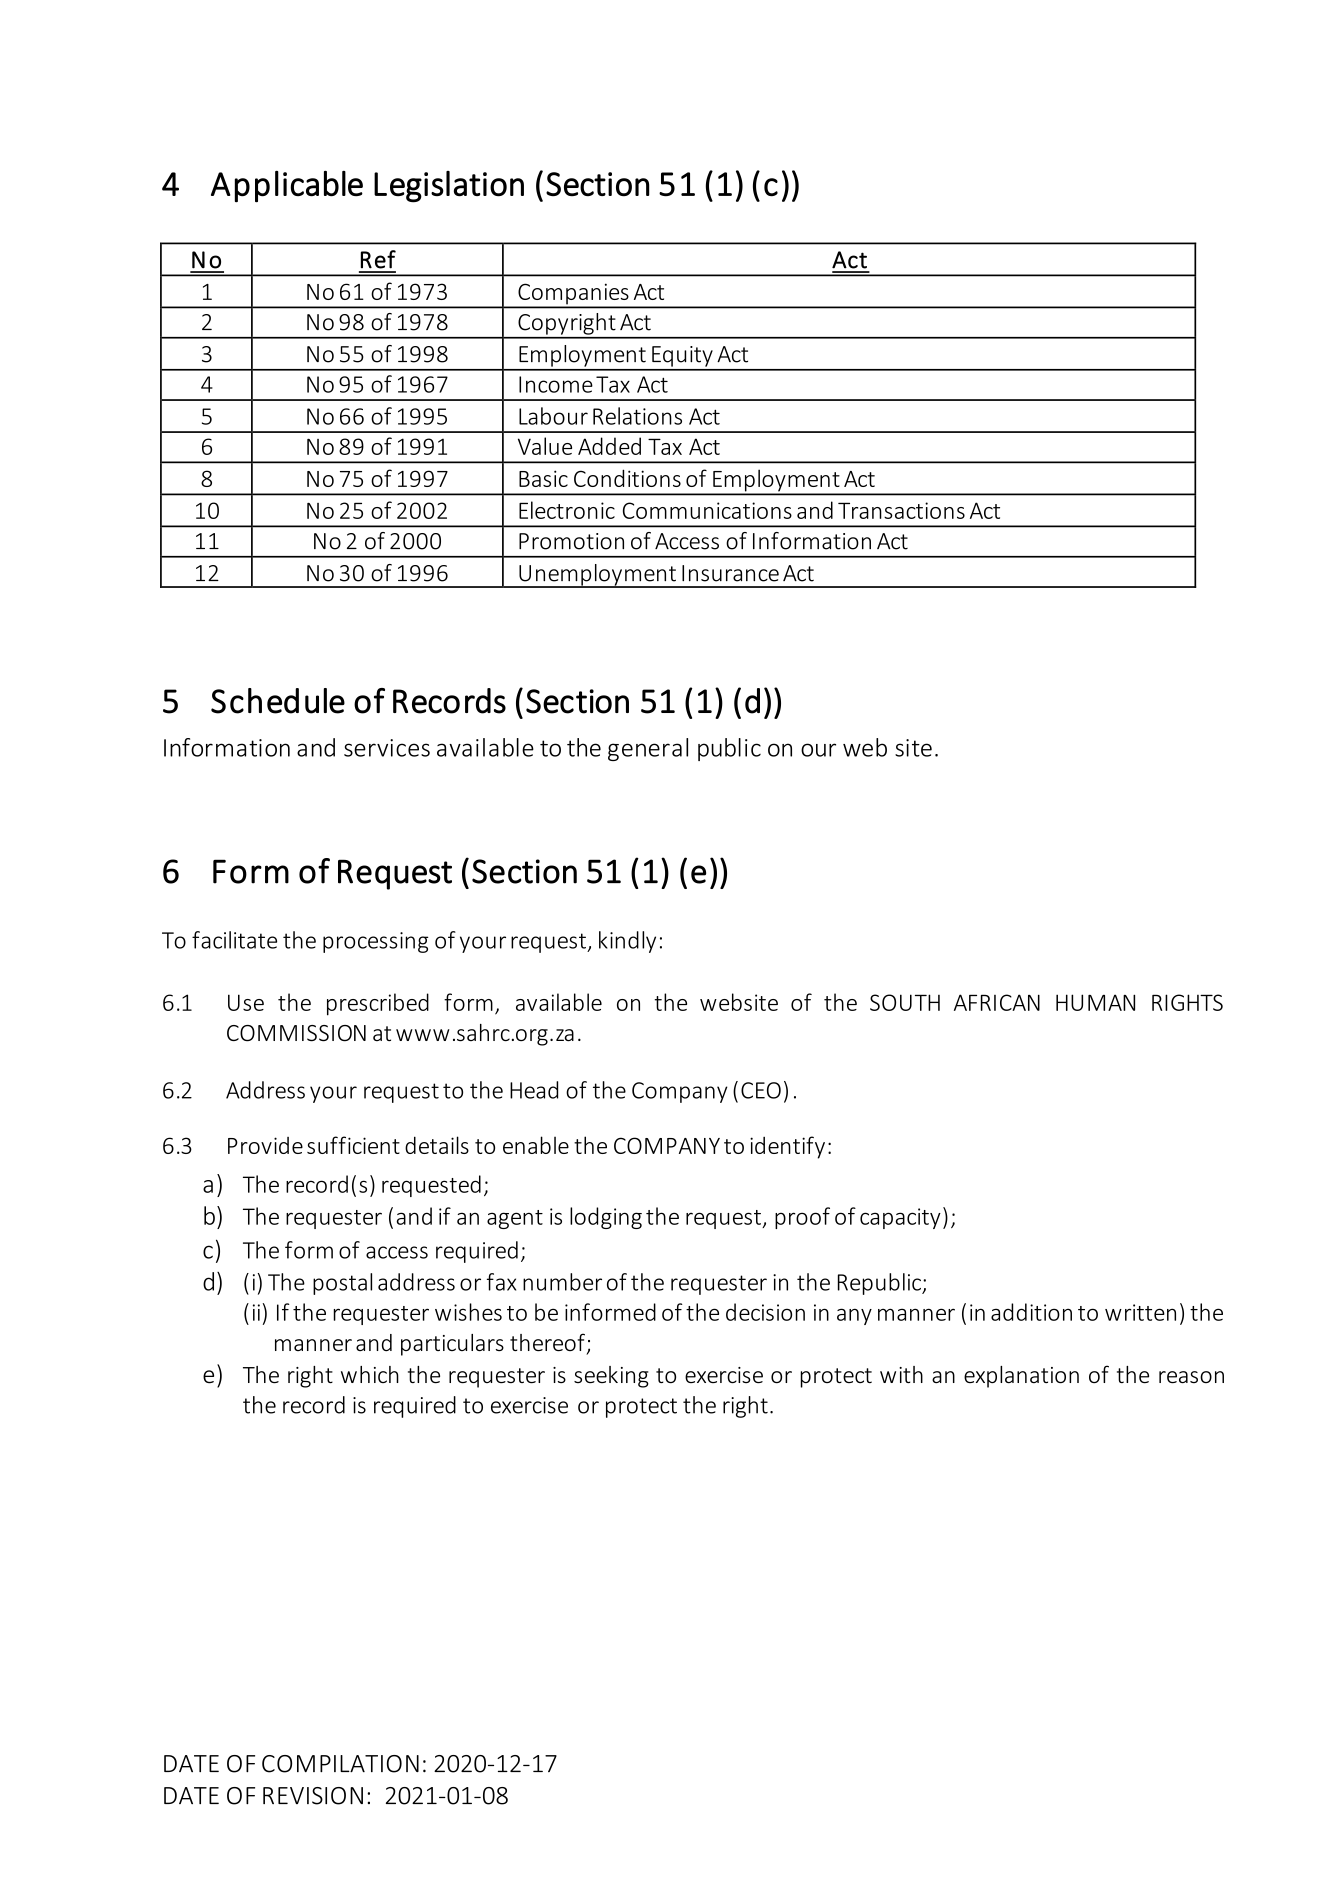 This document has width=1336, height=1890. What do you see at coordinates (787, 1147) in the document?
I see `identify` at bounding box center [787, 1147].
